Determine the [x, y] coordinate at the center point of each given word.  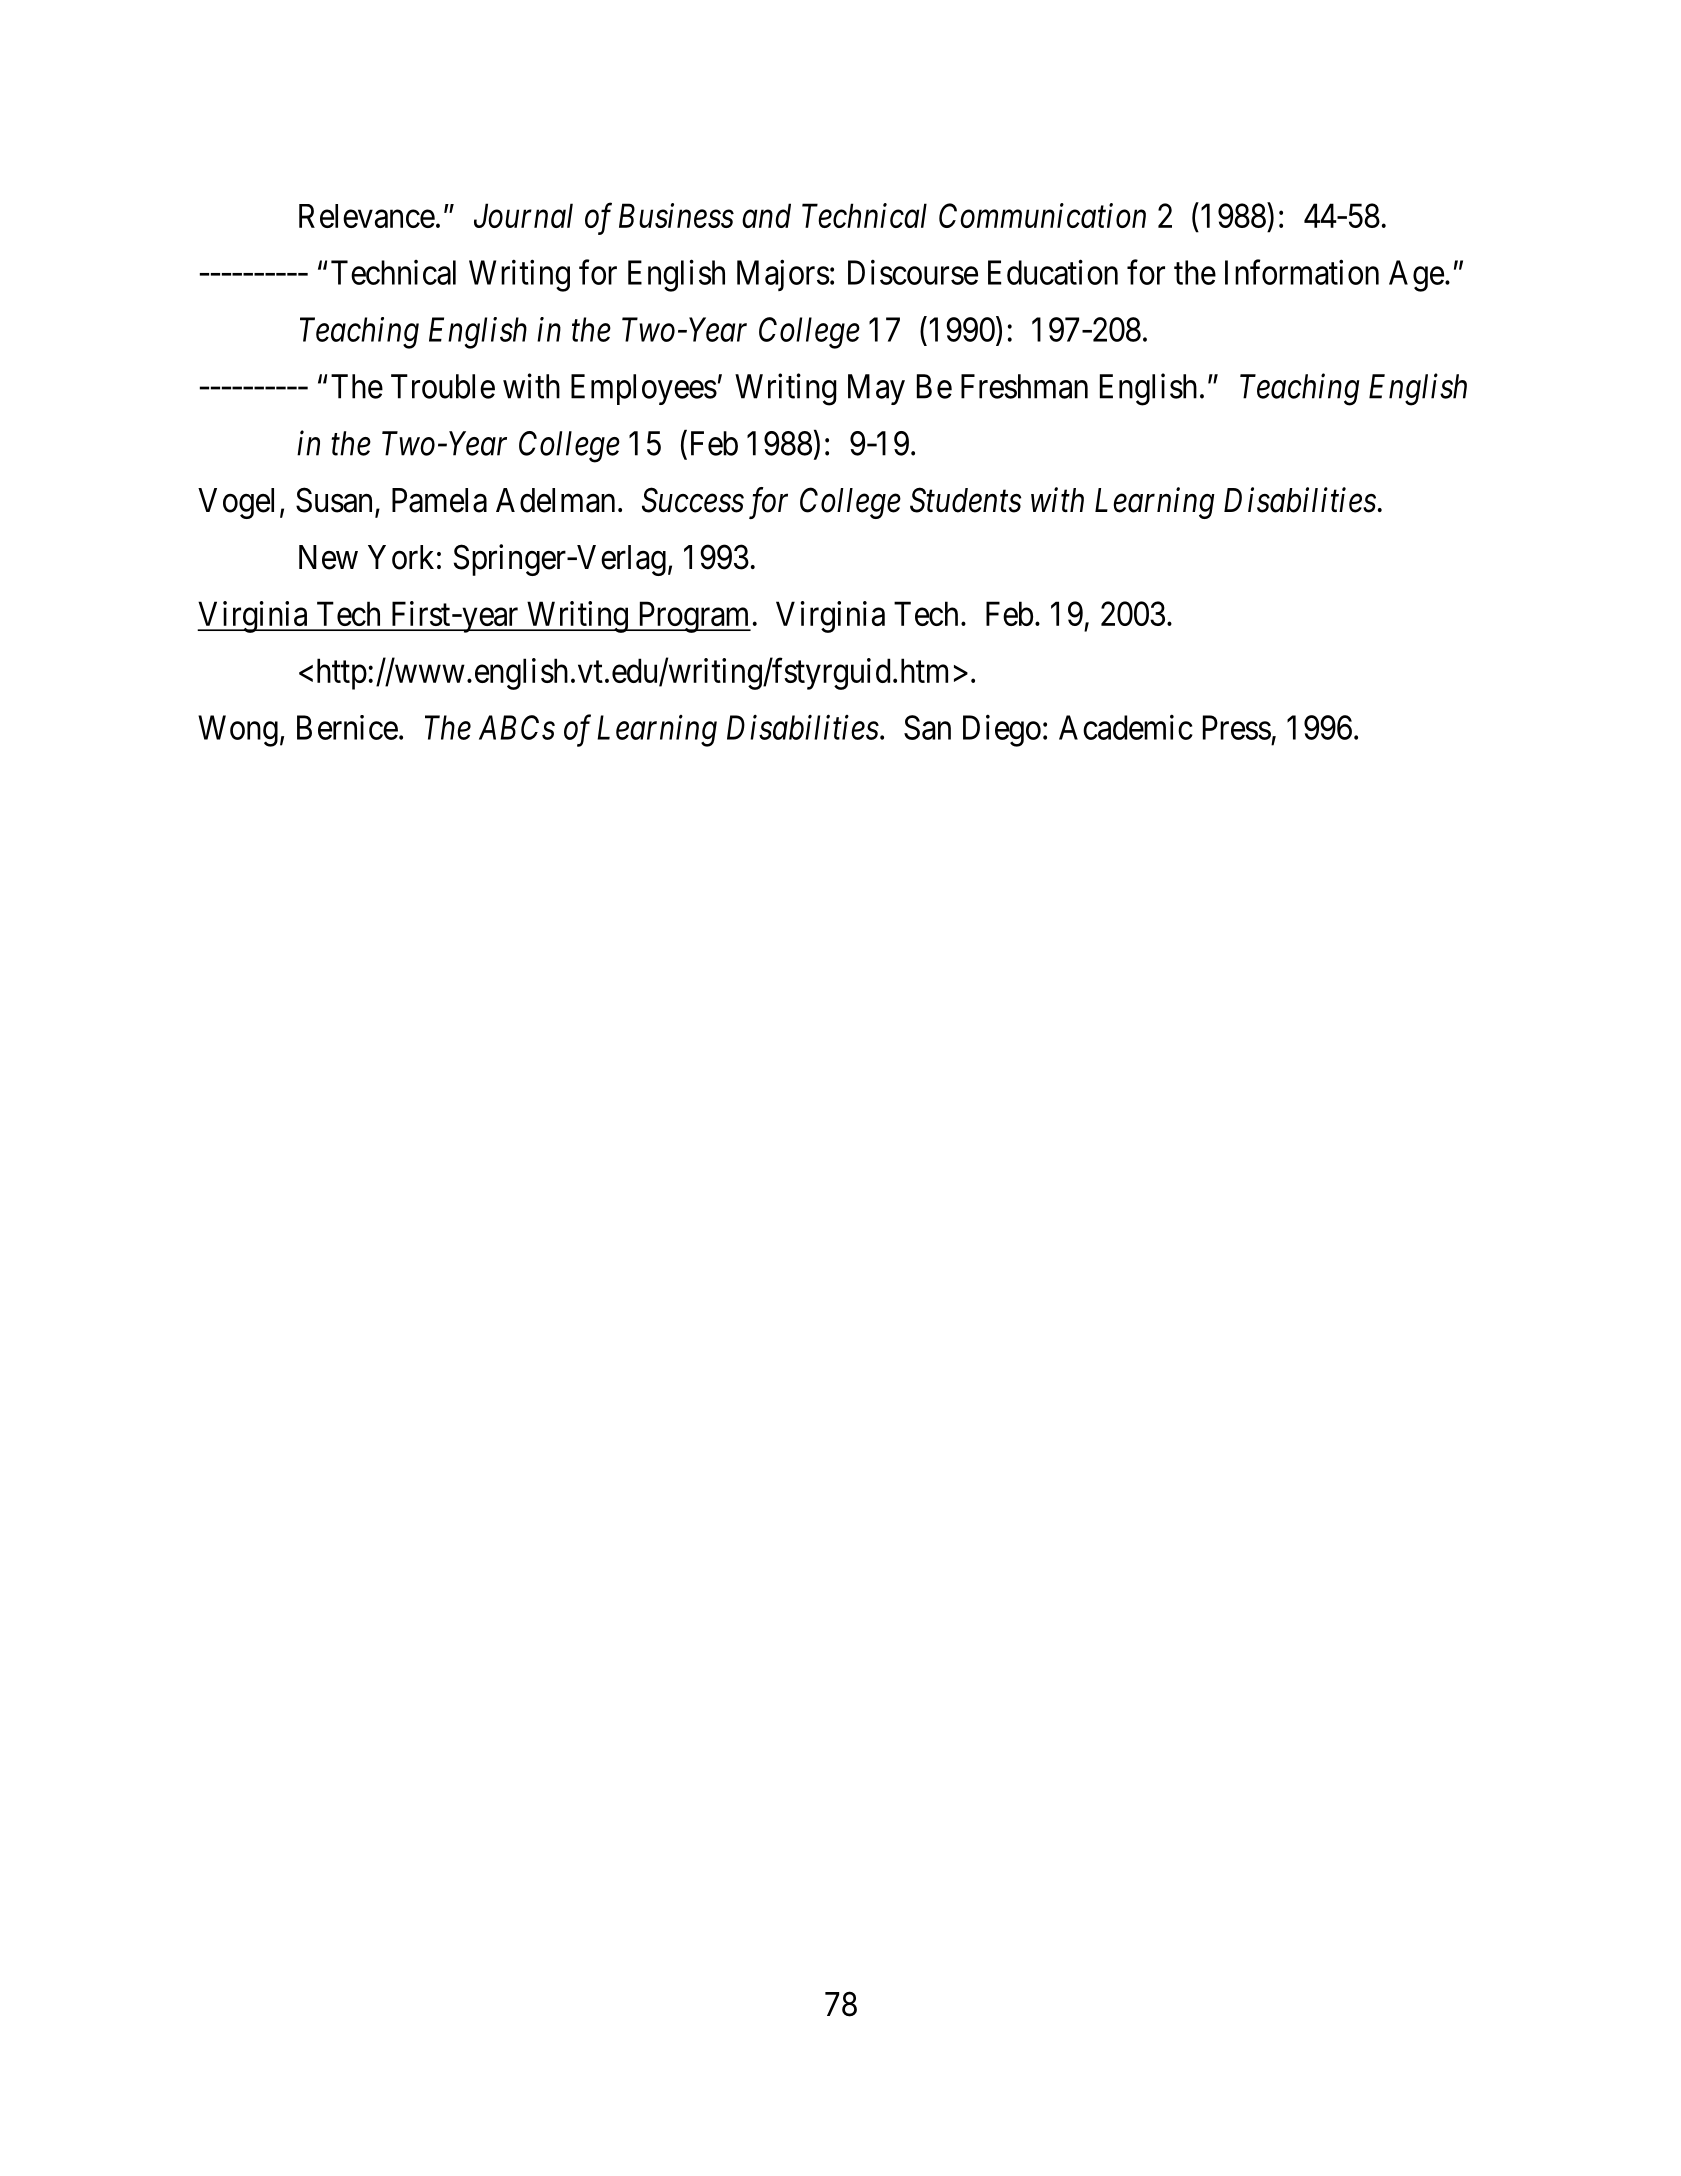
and [766, 215]
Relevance [367, 216]
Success [693, 500]
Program [693, 617]
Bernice [347, 727]
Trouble [443, 386]
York [401, 557]
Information [1302, 272]
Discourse [913, 272]
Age [1416, 276]
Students [965, 500]
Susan [334, 500]
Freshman [1024, 386]
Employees [644, 389]
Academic [1126, 727]
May [876, 389]
